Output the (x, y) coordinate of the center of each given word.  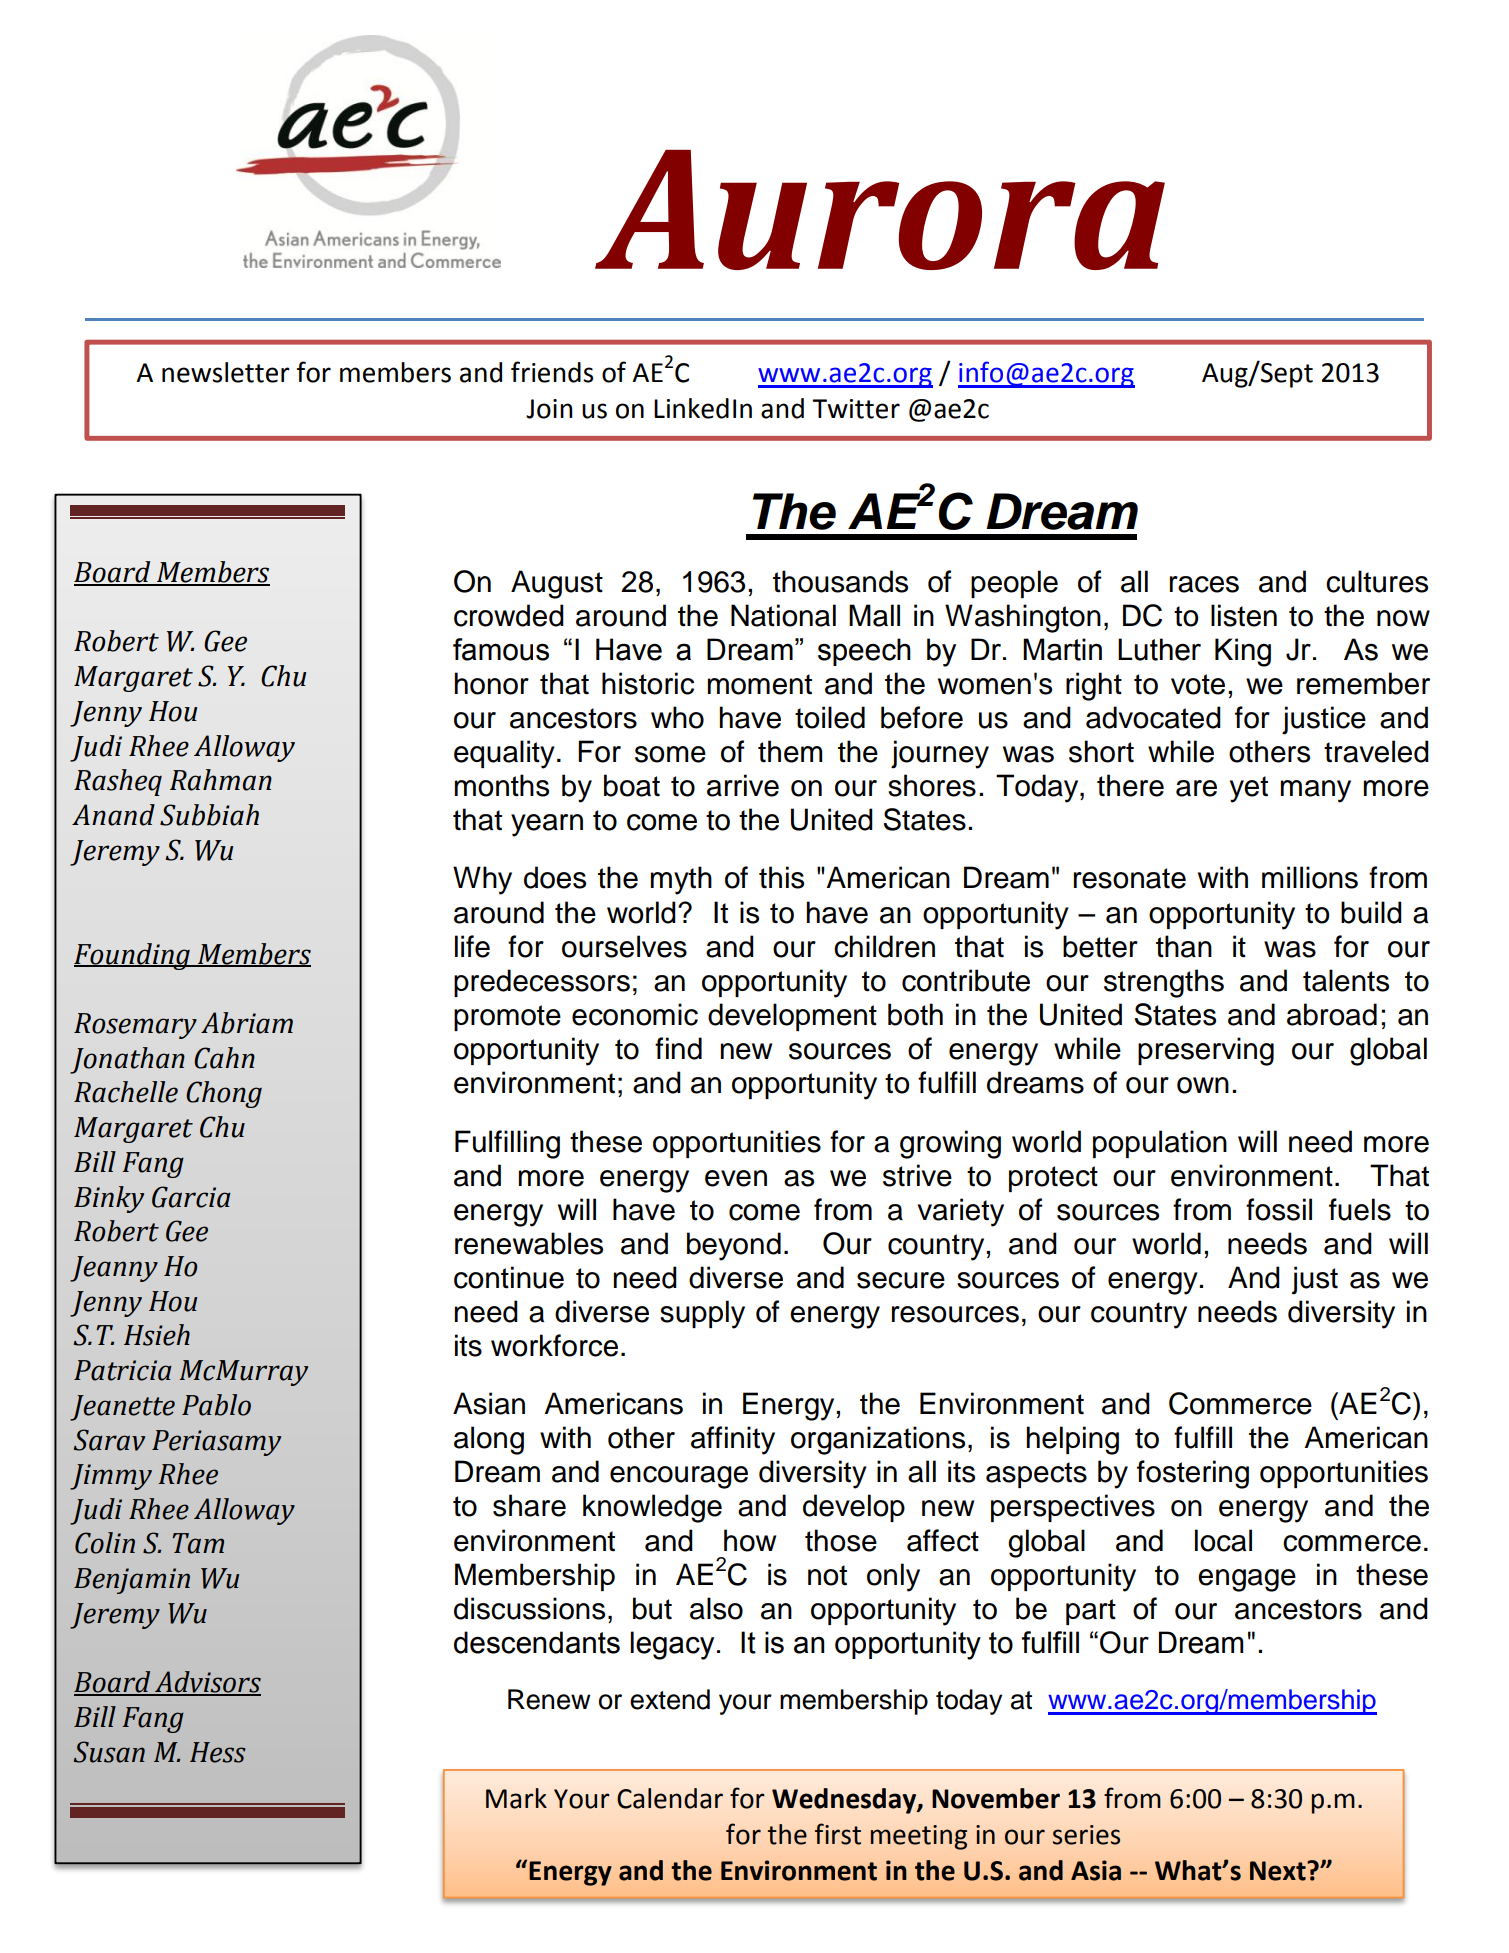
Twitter (856, 409)
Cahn (224, 1058)
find (678, 1048)
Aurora (880, 210)
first (838, 1834)
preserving (1206, 1051)
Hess (218, 1752)
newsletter (226, 372)
